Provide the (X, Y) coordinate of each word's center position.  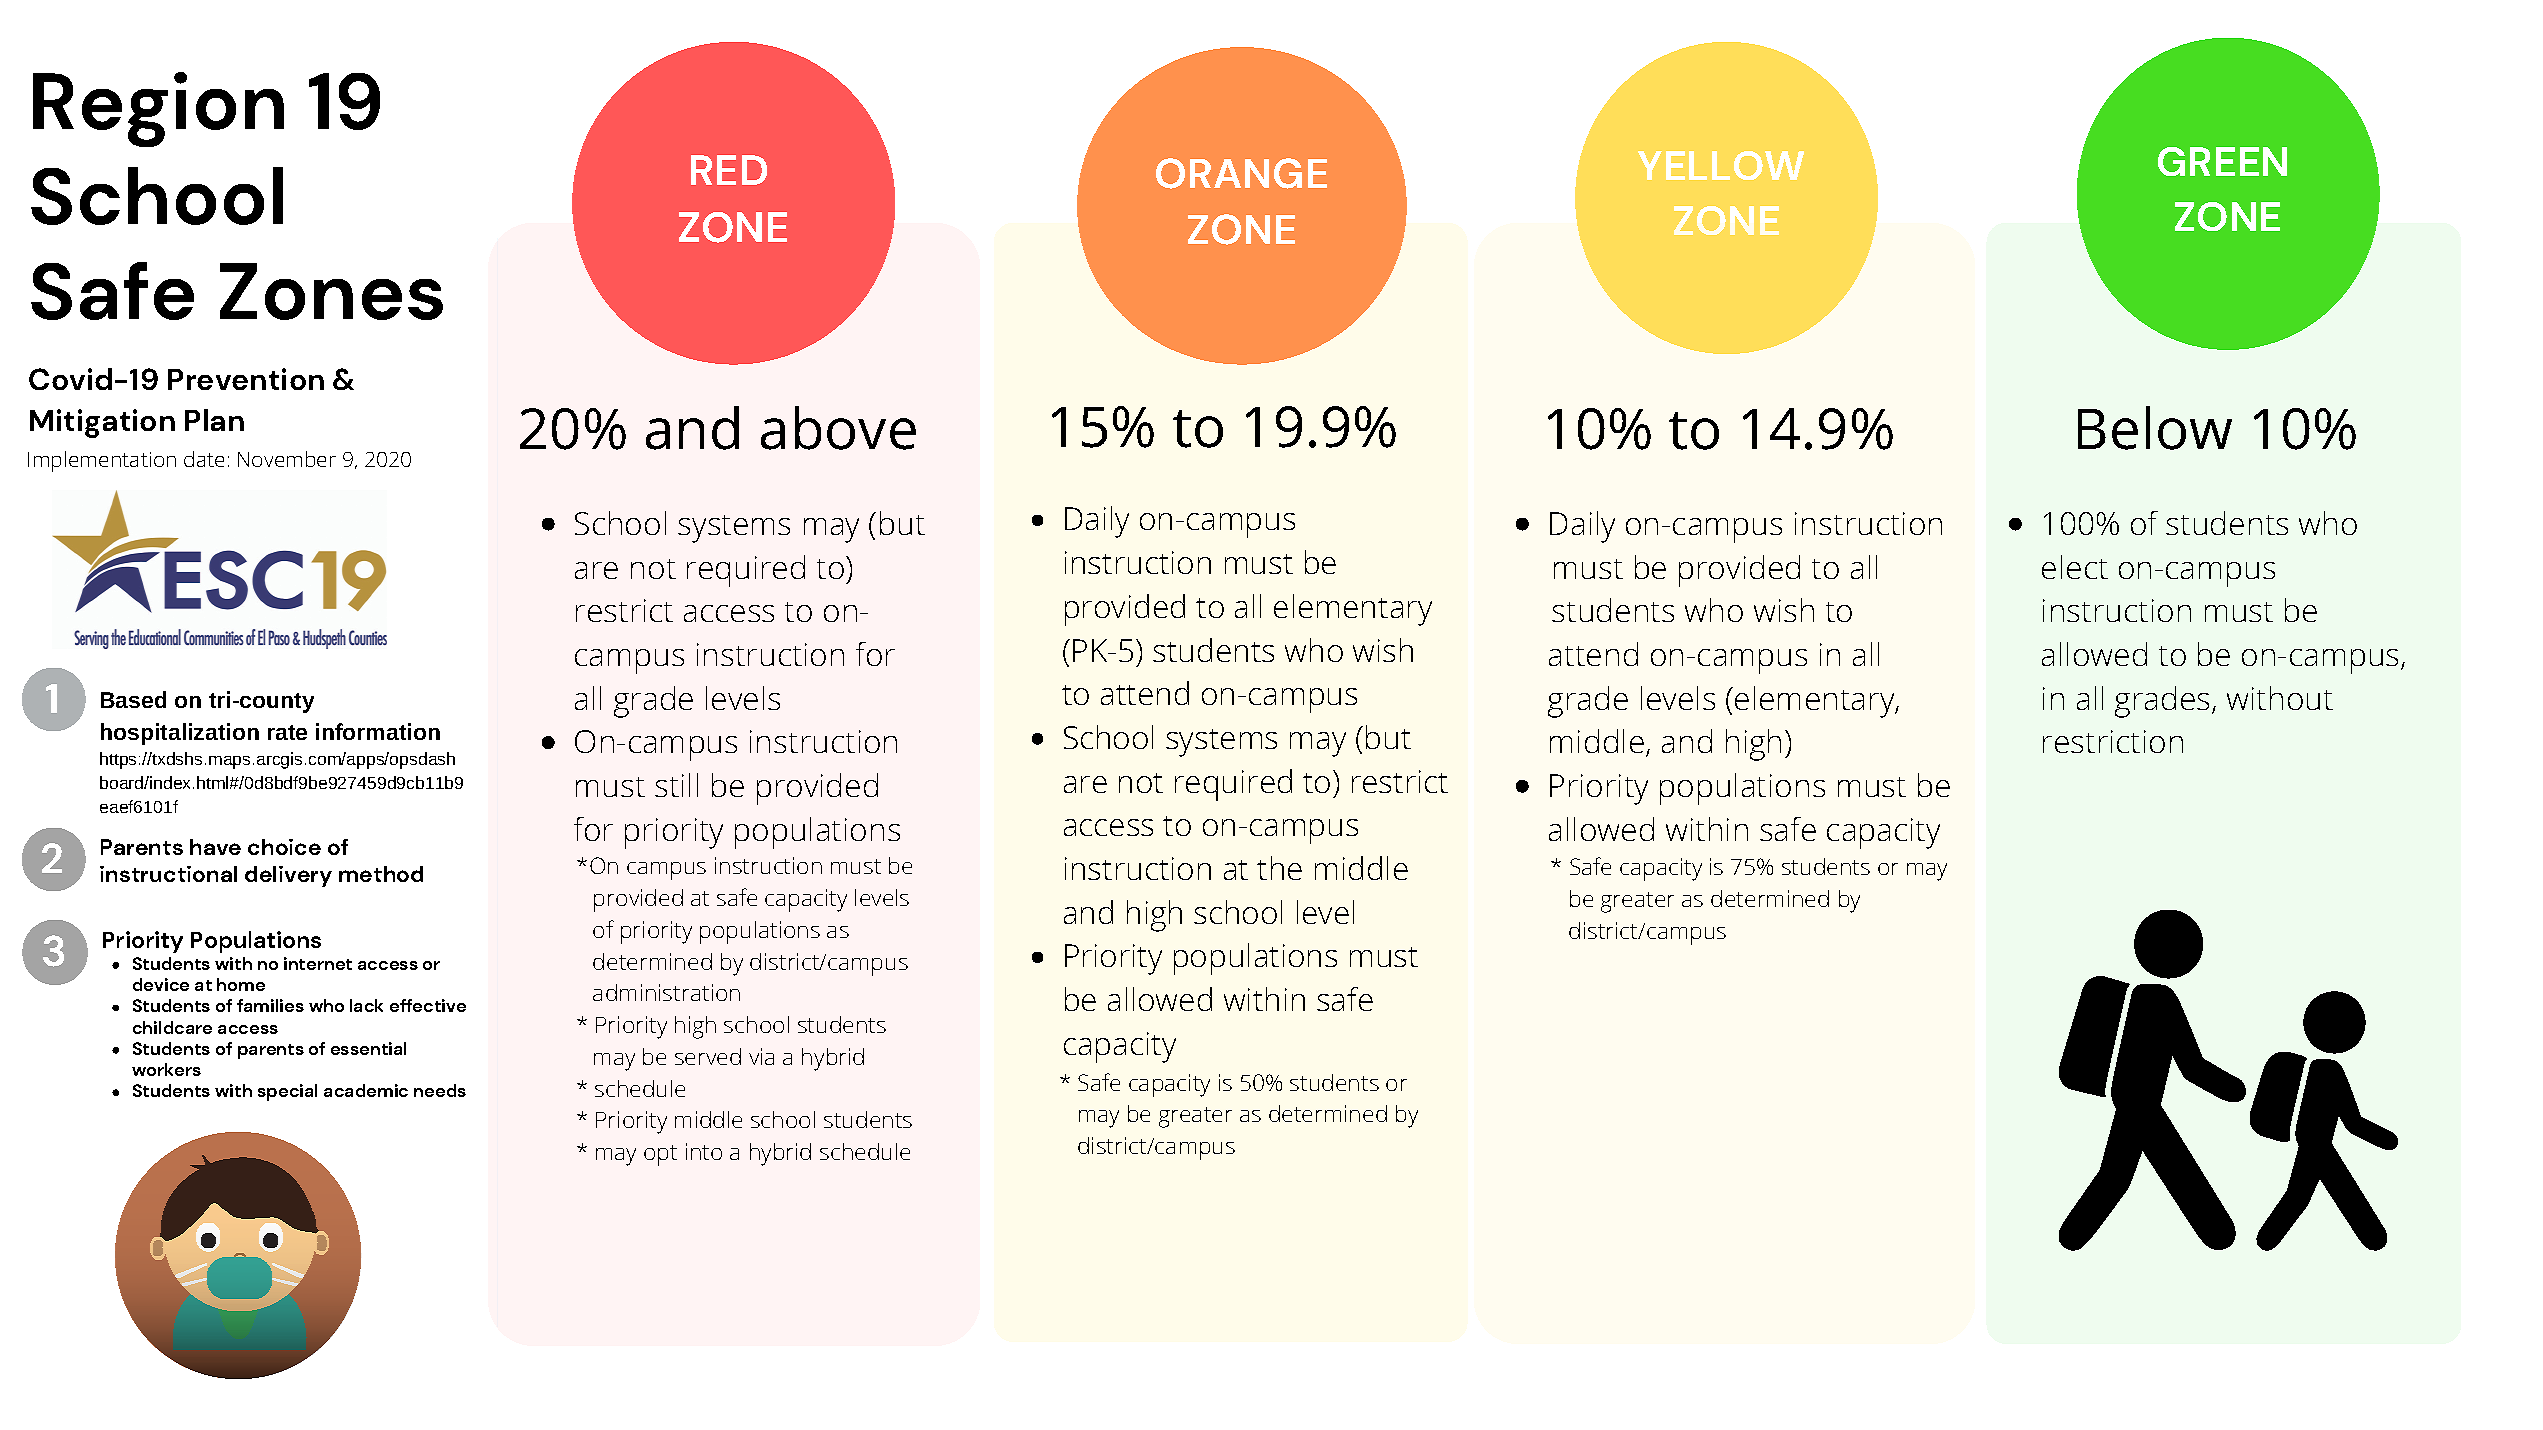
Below (2155, 428)
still (676, 785)
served (708, 1056)
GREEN (2222, 161)
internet (318, 963)
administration (666, 992)
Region (158, 109)
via (761, 1056)
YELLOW (1721, 165)
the (1279, 868)
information (378, 731)
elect (2075, 567)
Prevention (246, 379)
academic (366, 1090)
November (287, 459)
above (838, 428)
